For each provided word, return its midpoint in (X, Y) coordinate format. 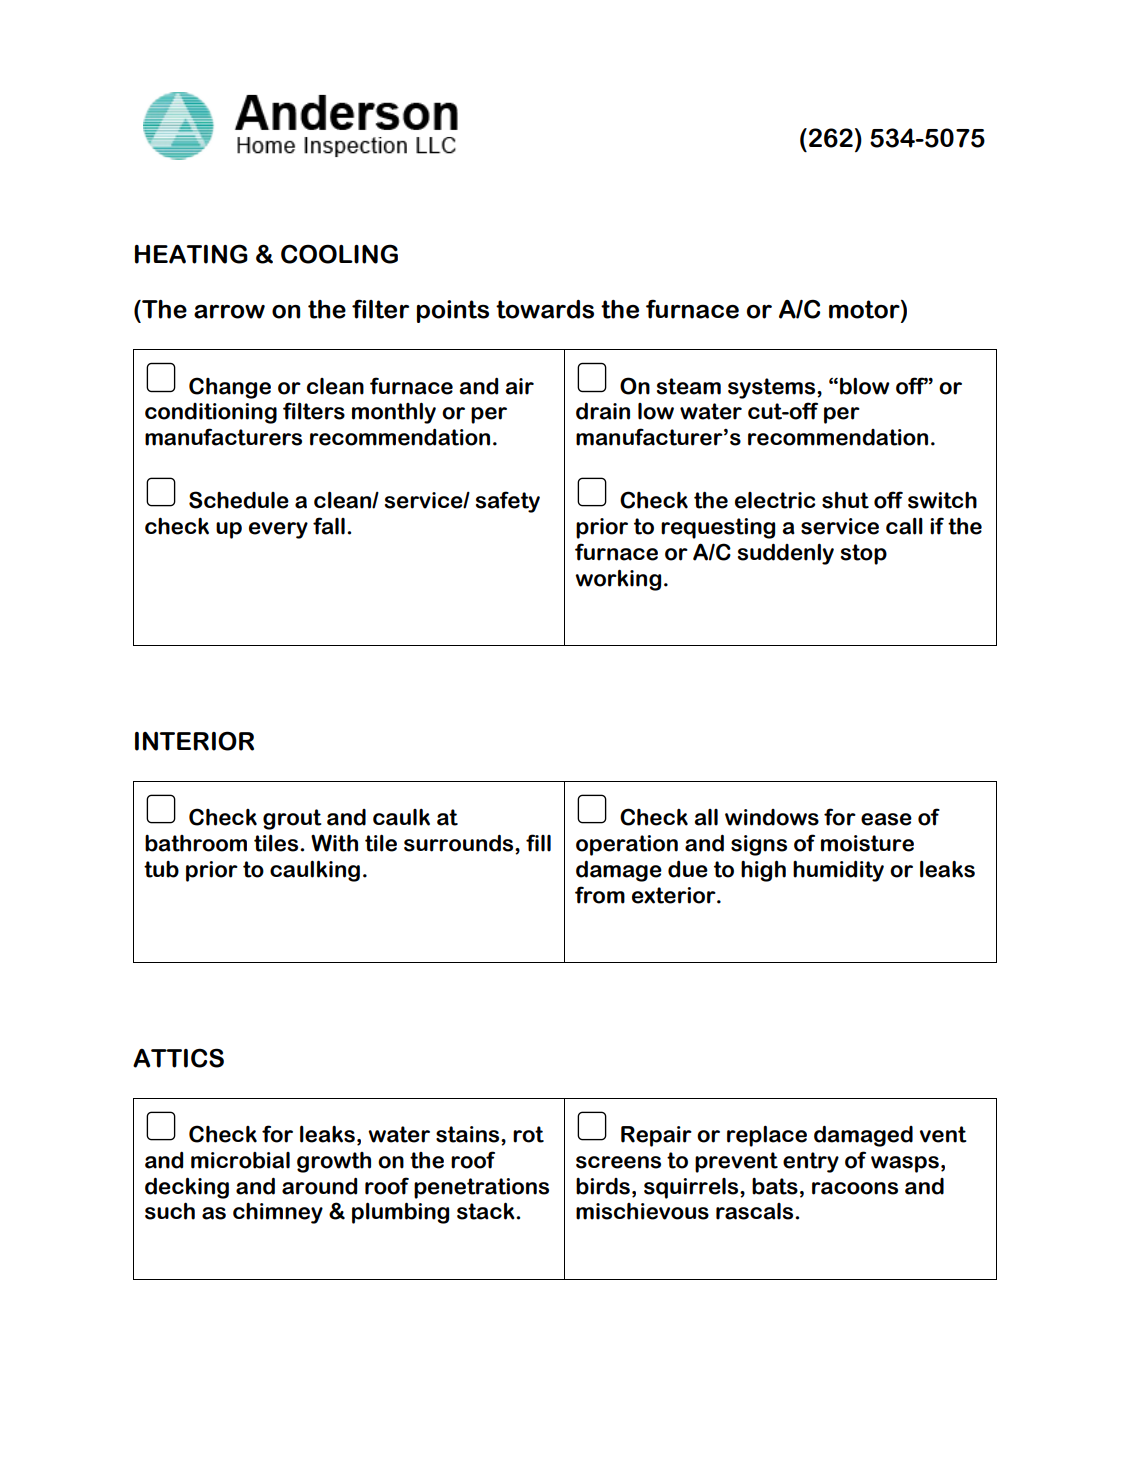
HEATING (191, 254)
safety (508, 502)
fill (538, 843)
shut (845, 500)
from (600, 895)
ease (886, 819)
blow (865, 386)
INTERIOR (194, 741)
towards (545, 309)
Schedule (239, 500)
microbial (240, 1160)
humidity (838, 871)
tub (161, 869)
